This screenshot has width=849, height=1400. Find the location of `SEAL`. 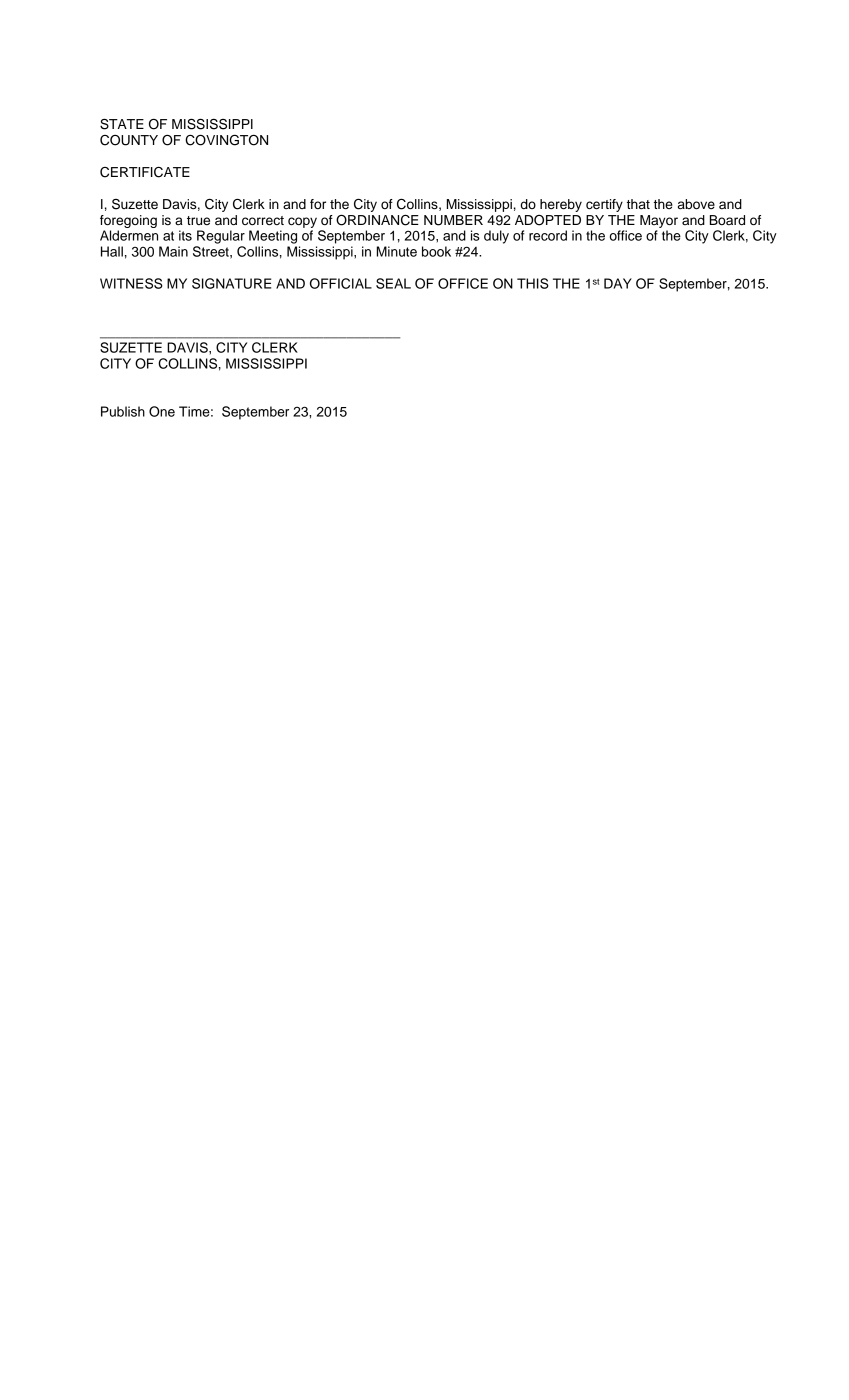

SEAL is located at coordinates (393, 283).
